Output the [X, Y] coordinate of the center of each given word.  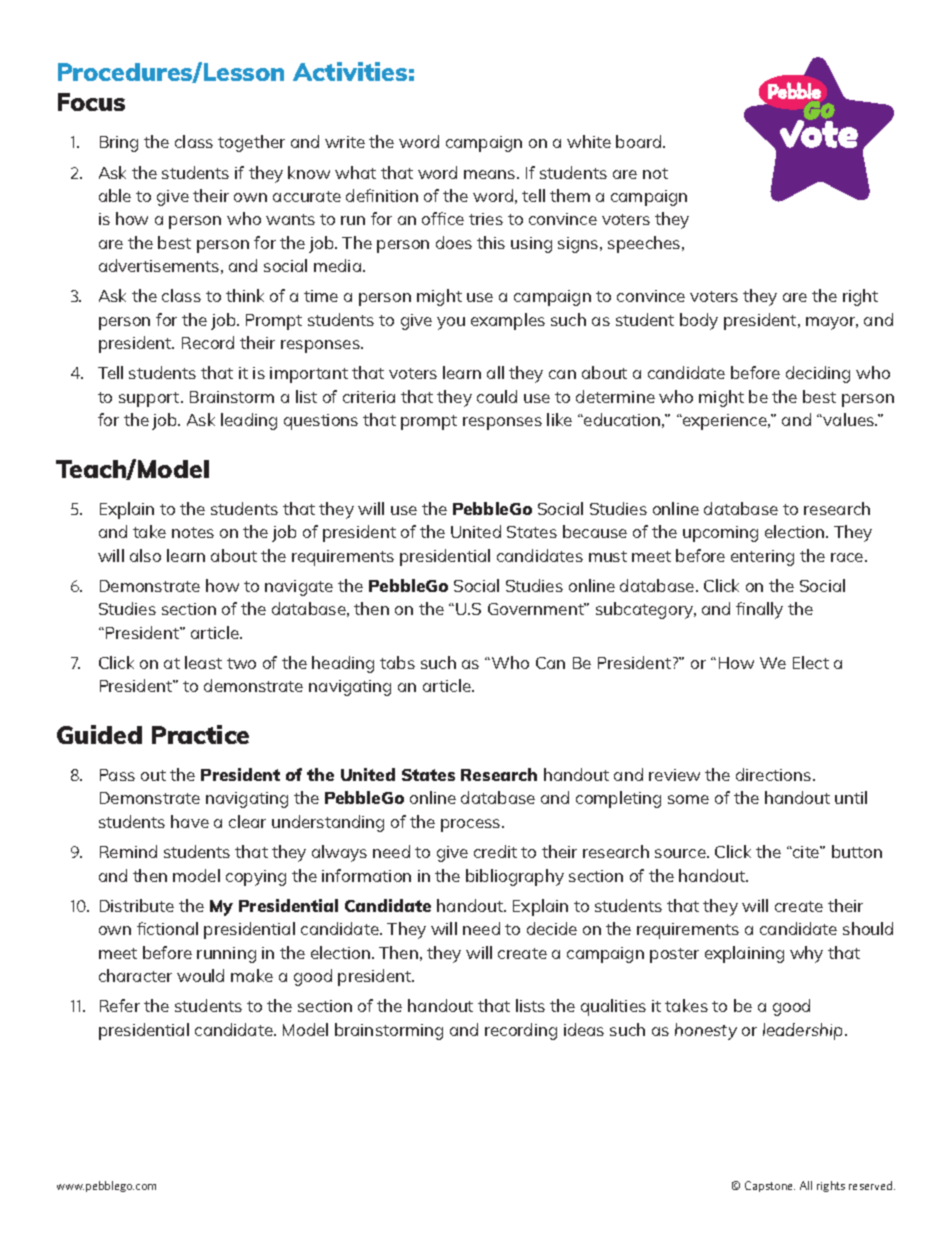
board [640, 141]
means [491, 174]
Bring [119, 144]
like [559, 419]
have [190, 821]
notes [193, 532]
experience [725, 422]
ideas [584, 1029]
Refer [120, 1005]
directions [775, 774]
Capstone [770, 1186]
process [472, 825]
